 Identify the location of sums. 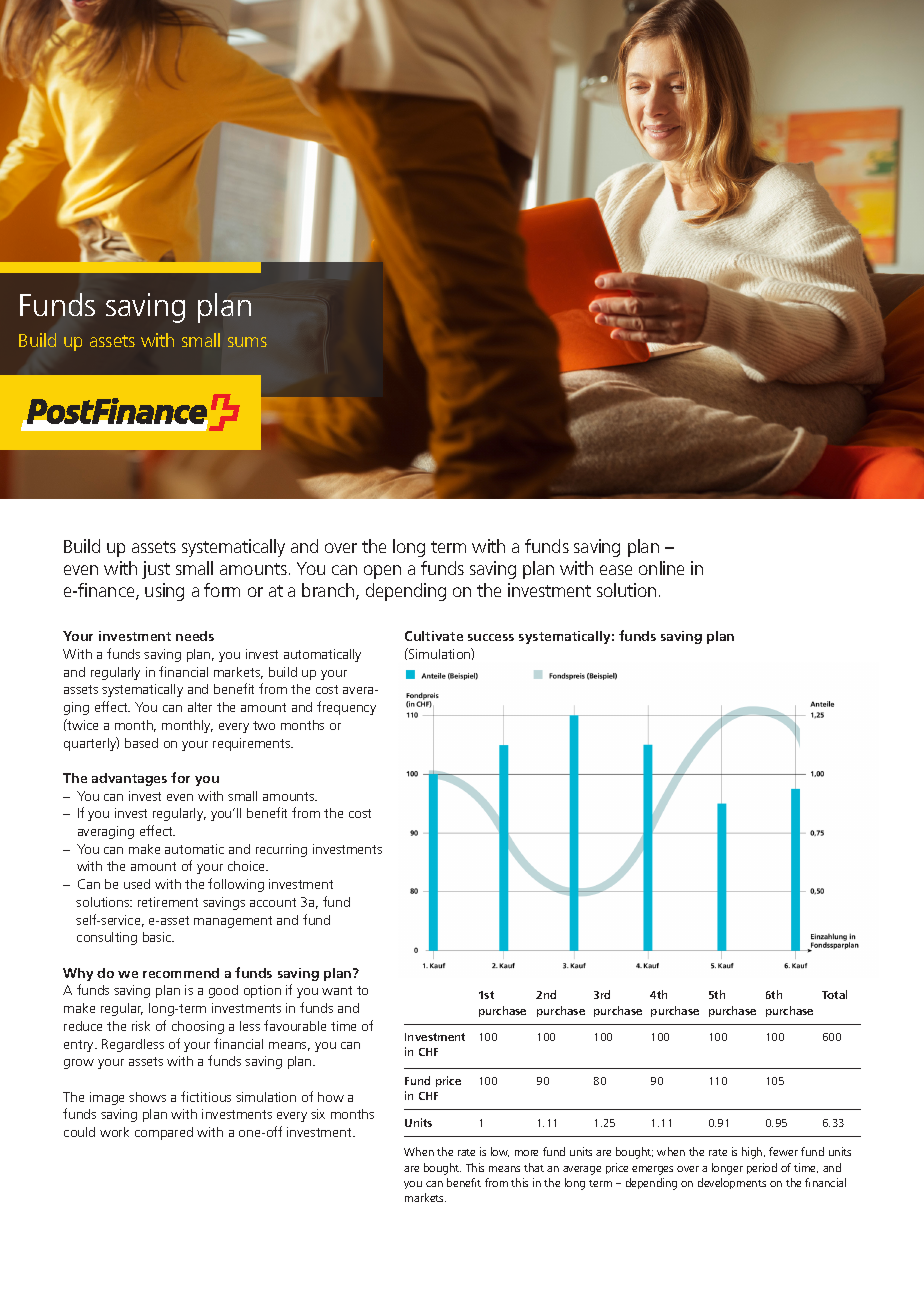
(247, 342).
